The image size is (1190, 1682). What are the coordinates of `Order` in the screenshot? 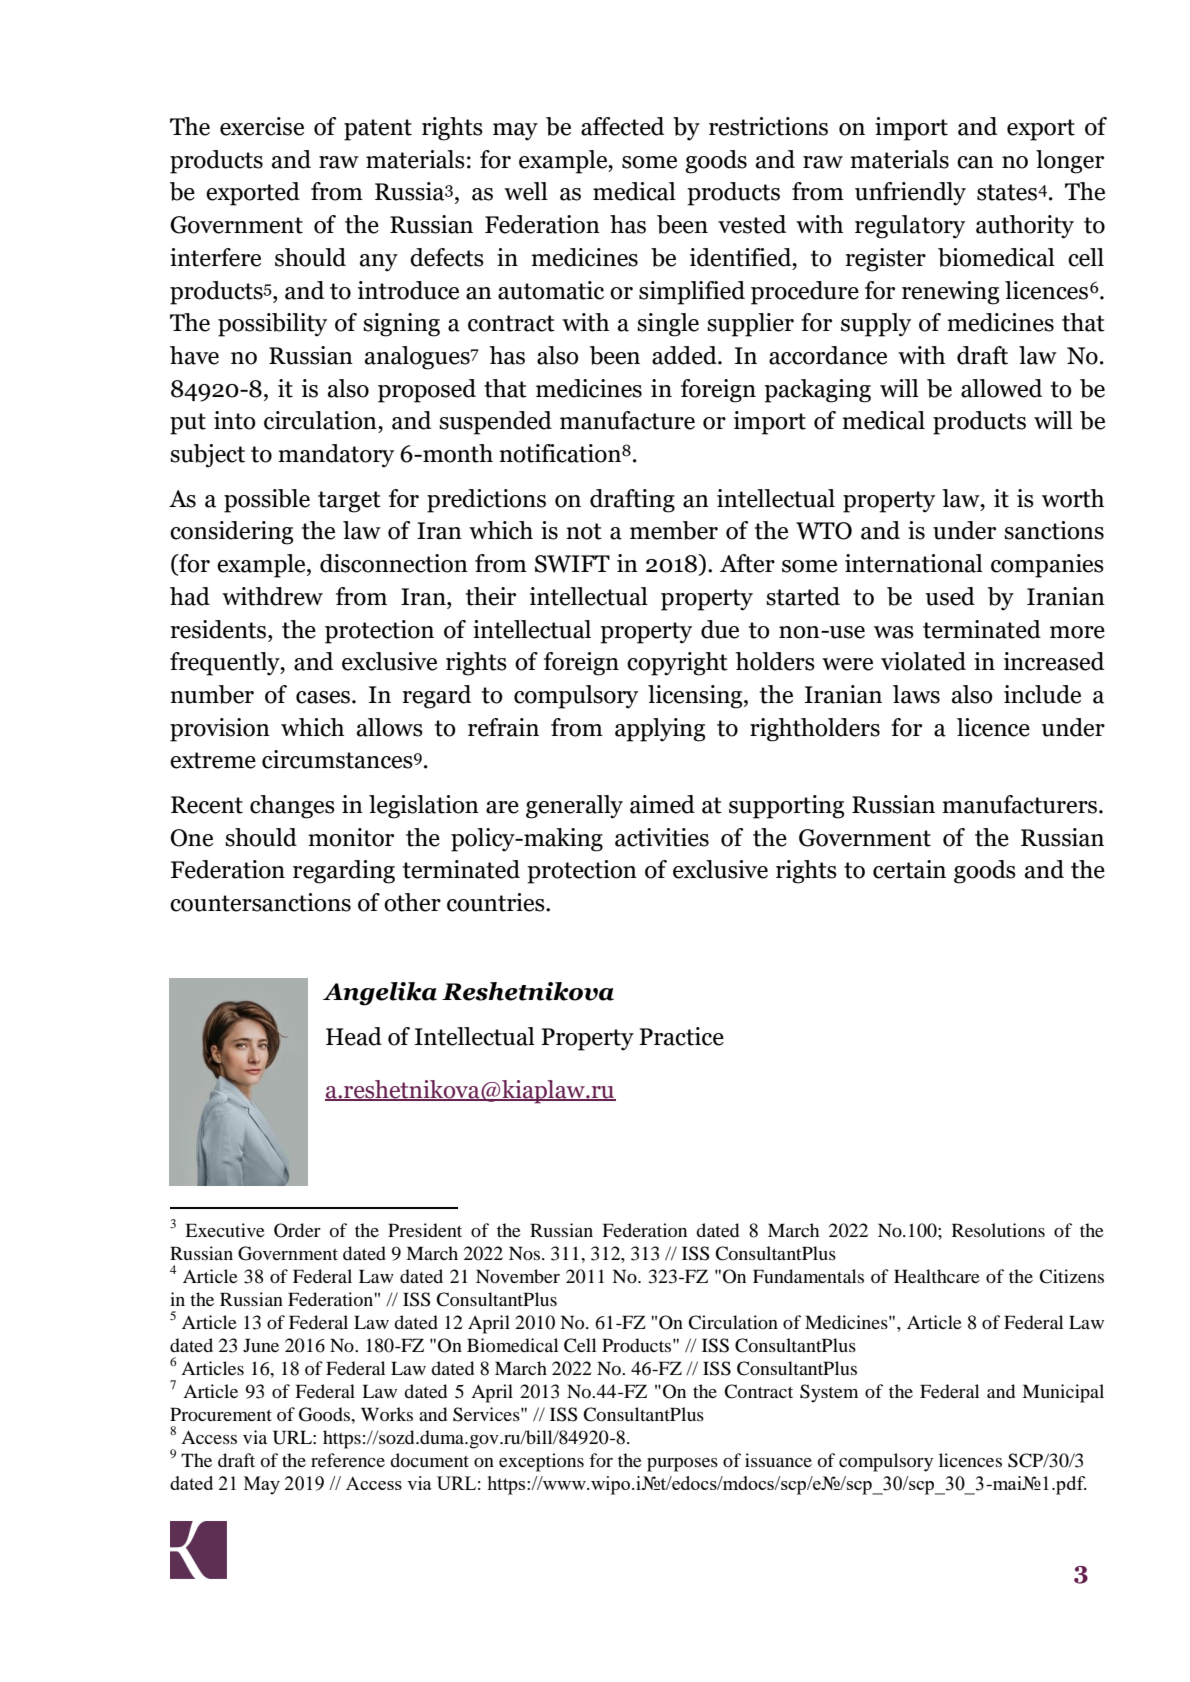 It's located at (297, 1230).
